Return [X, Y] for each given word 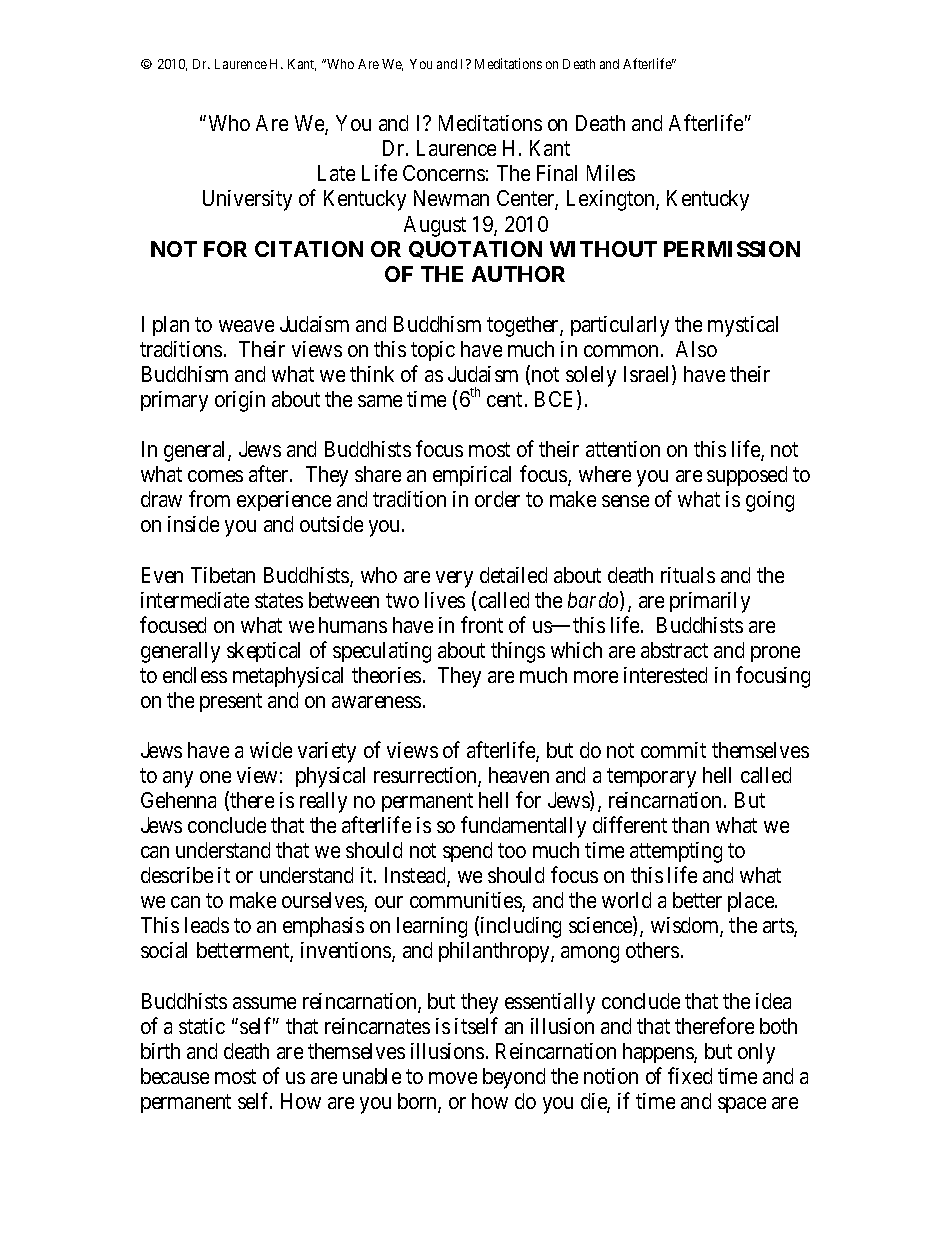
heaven [519, 775]
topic [433, 351]
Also [696, 349]
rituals [688, 575]
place [752, 902]
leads [207, 925]
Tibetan [223, 575]
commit [673, 750]
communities [466, 902]
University [247, 200]
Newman [451, 198]
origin [240, 401]
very [454, 579]
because [175, 1076]
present [231, 702]
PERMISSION [732, 249]
